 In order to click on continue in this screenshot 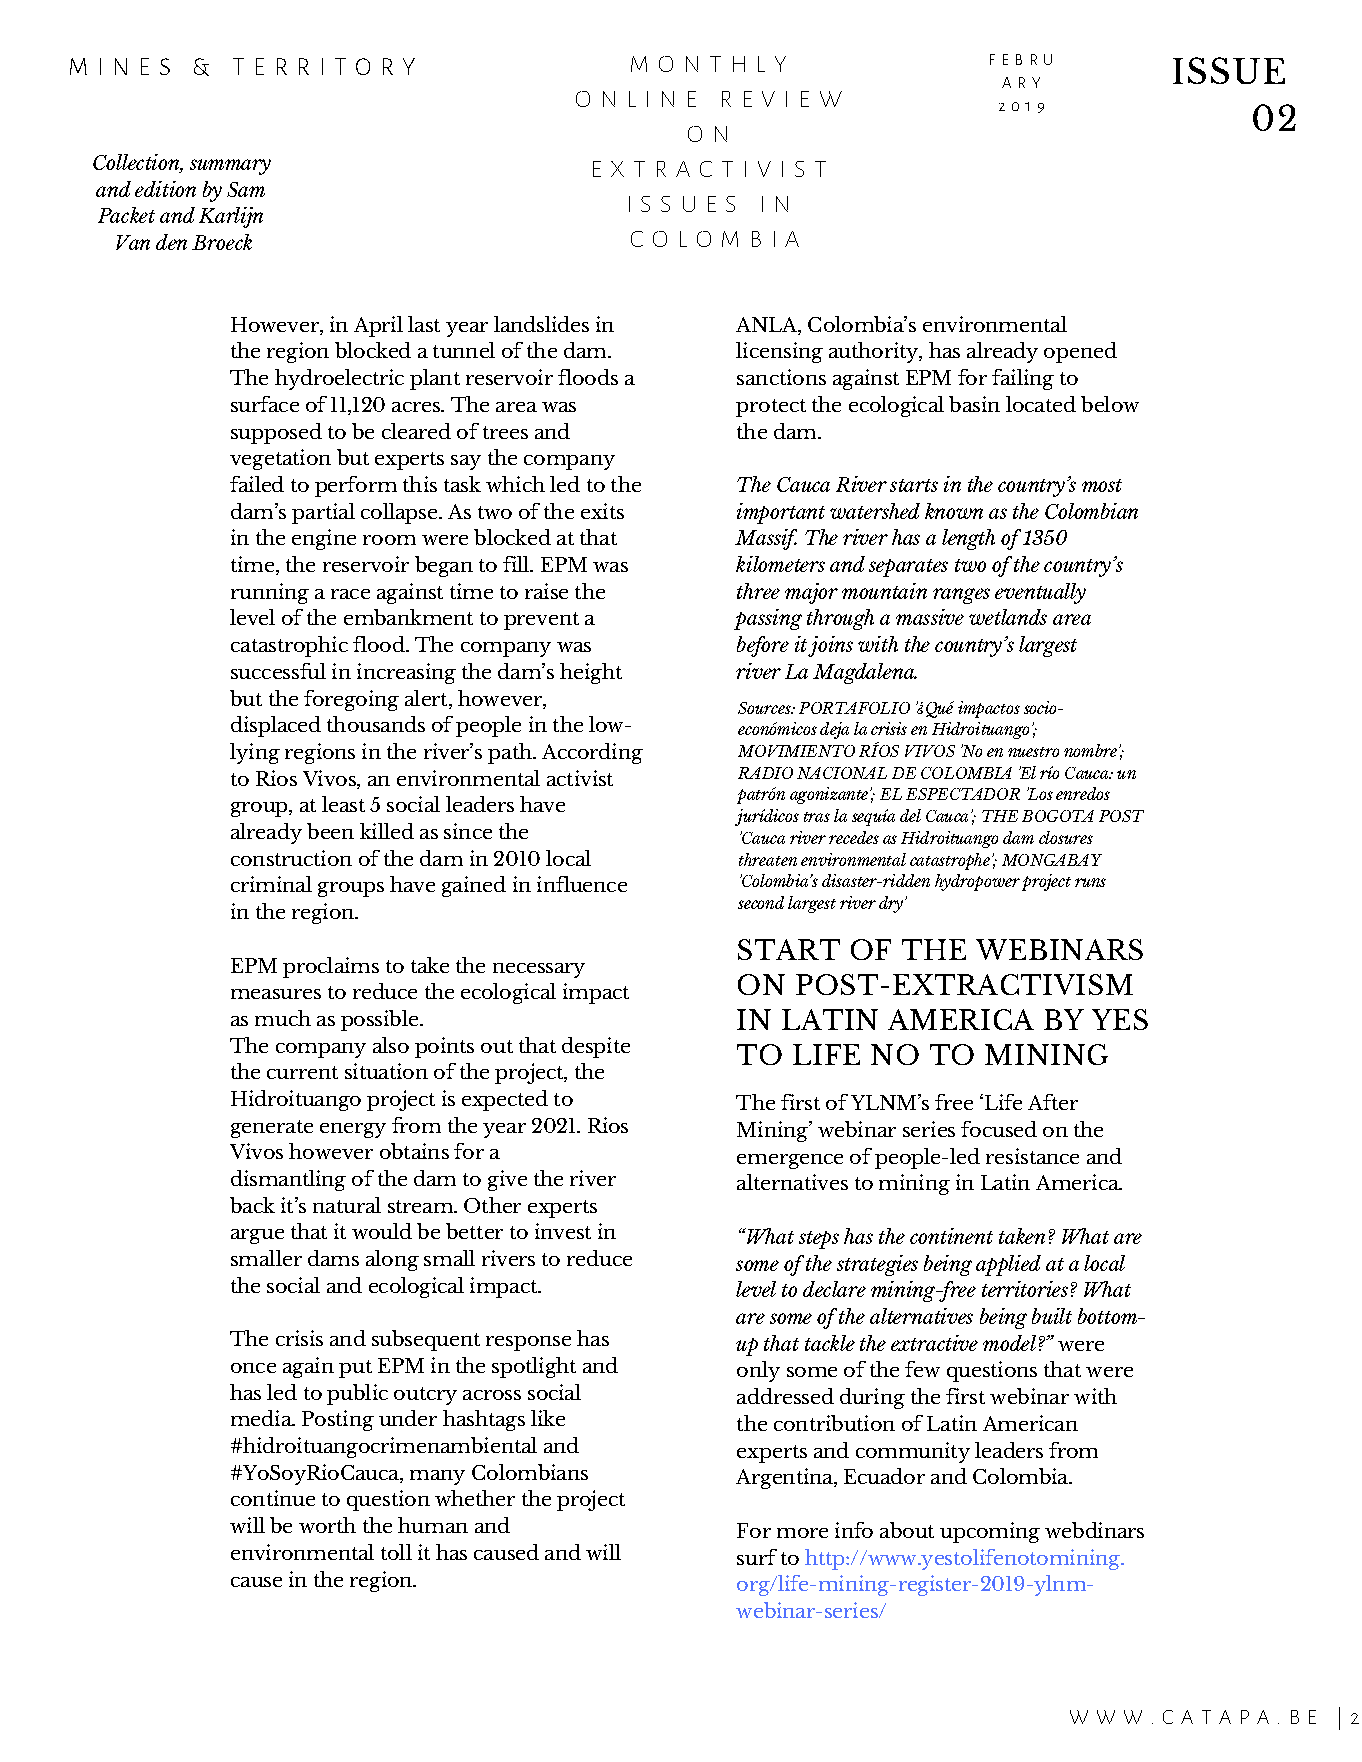, I will do `click(273, 1498)`.
